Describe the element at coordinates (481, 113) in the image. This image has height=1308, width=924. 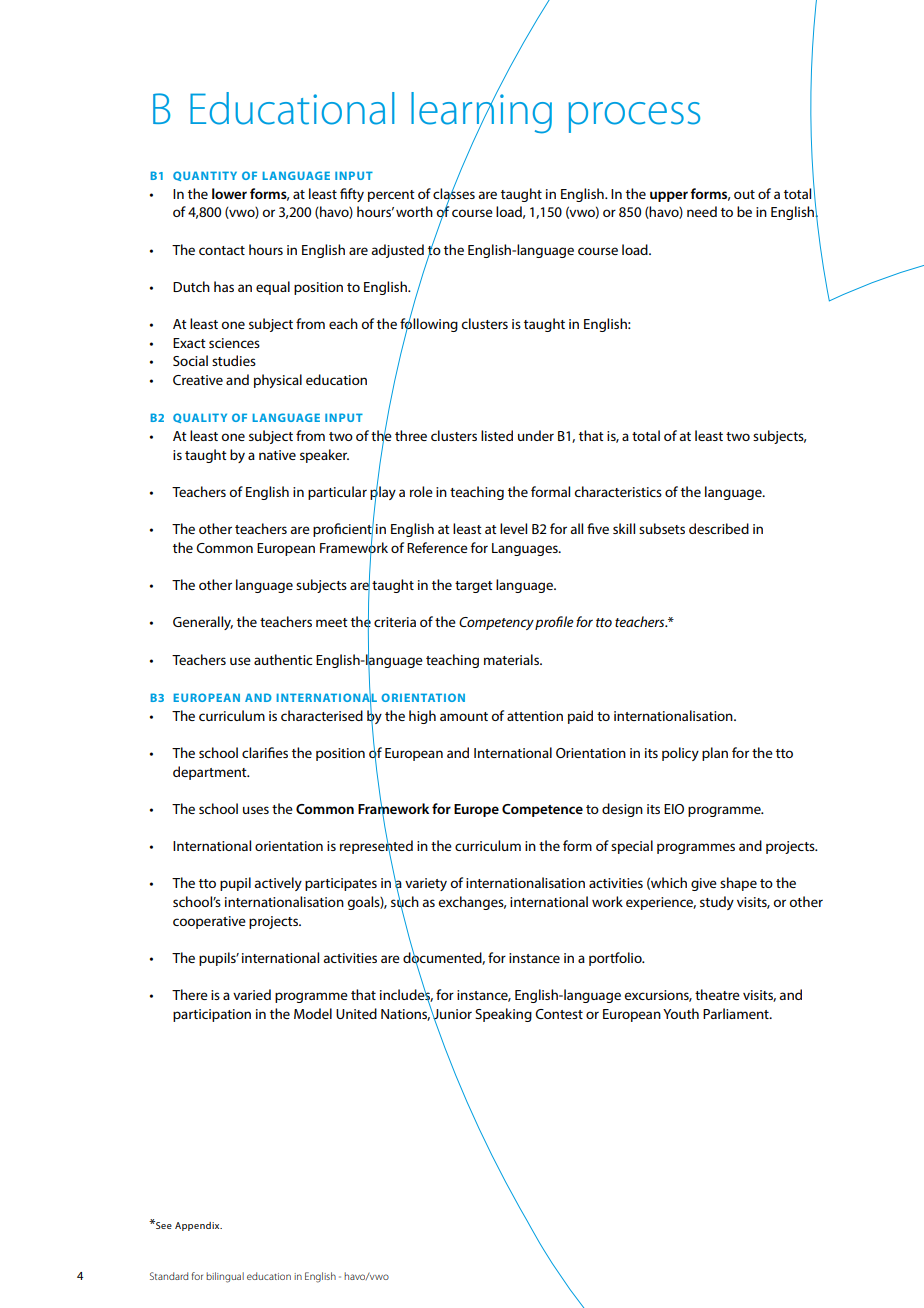
I see `learning` at that location.
